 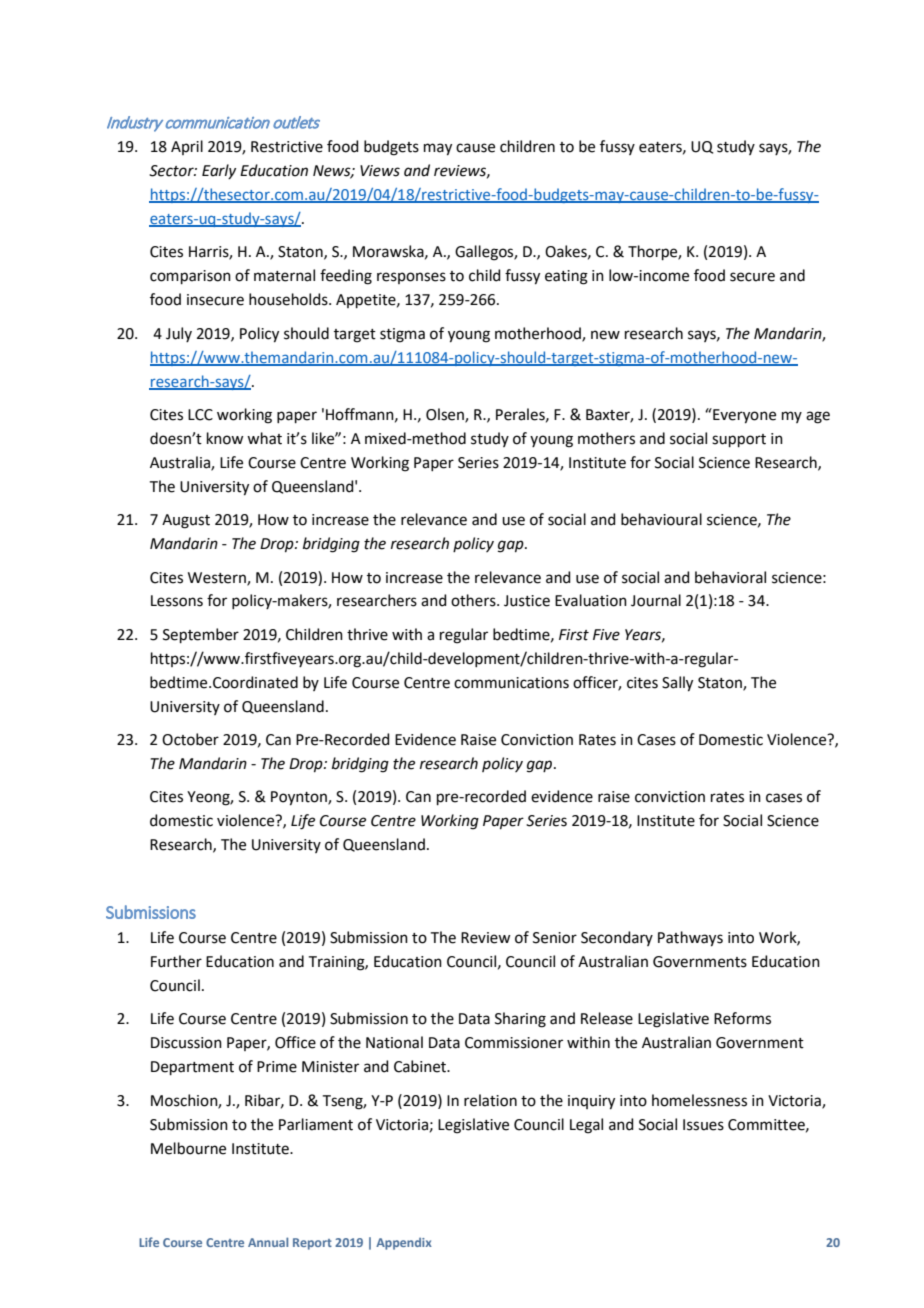 I want to click on eating, so click(x=566, y=277).
